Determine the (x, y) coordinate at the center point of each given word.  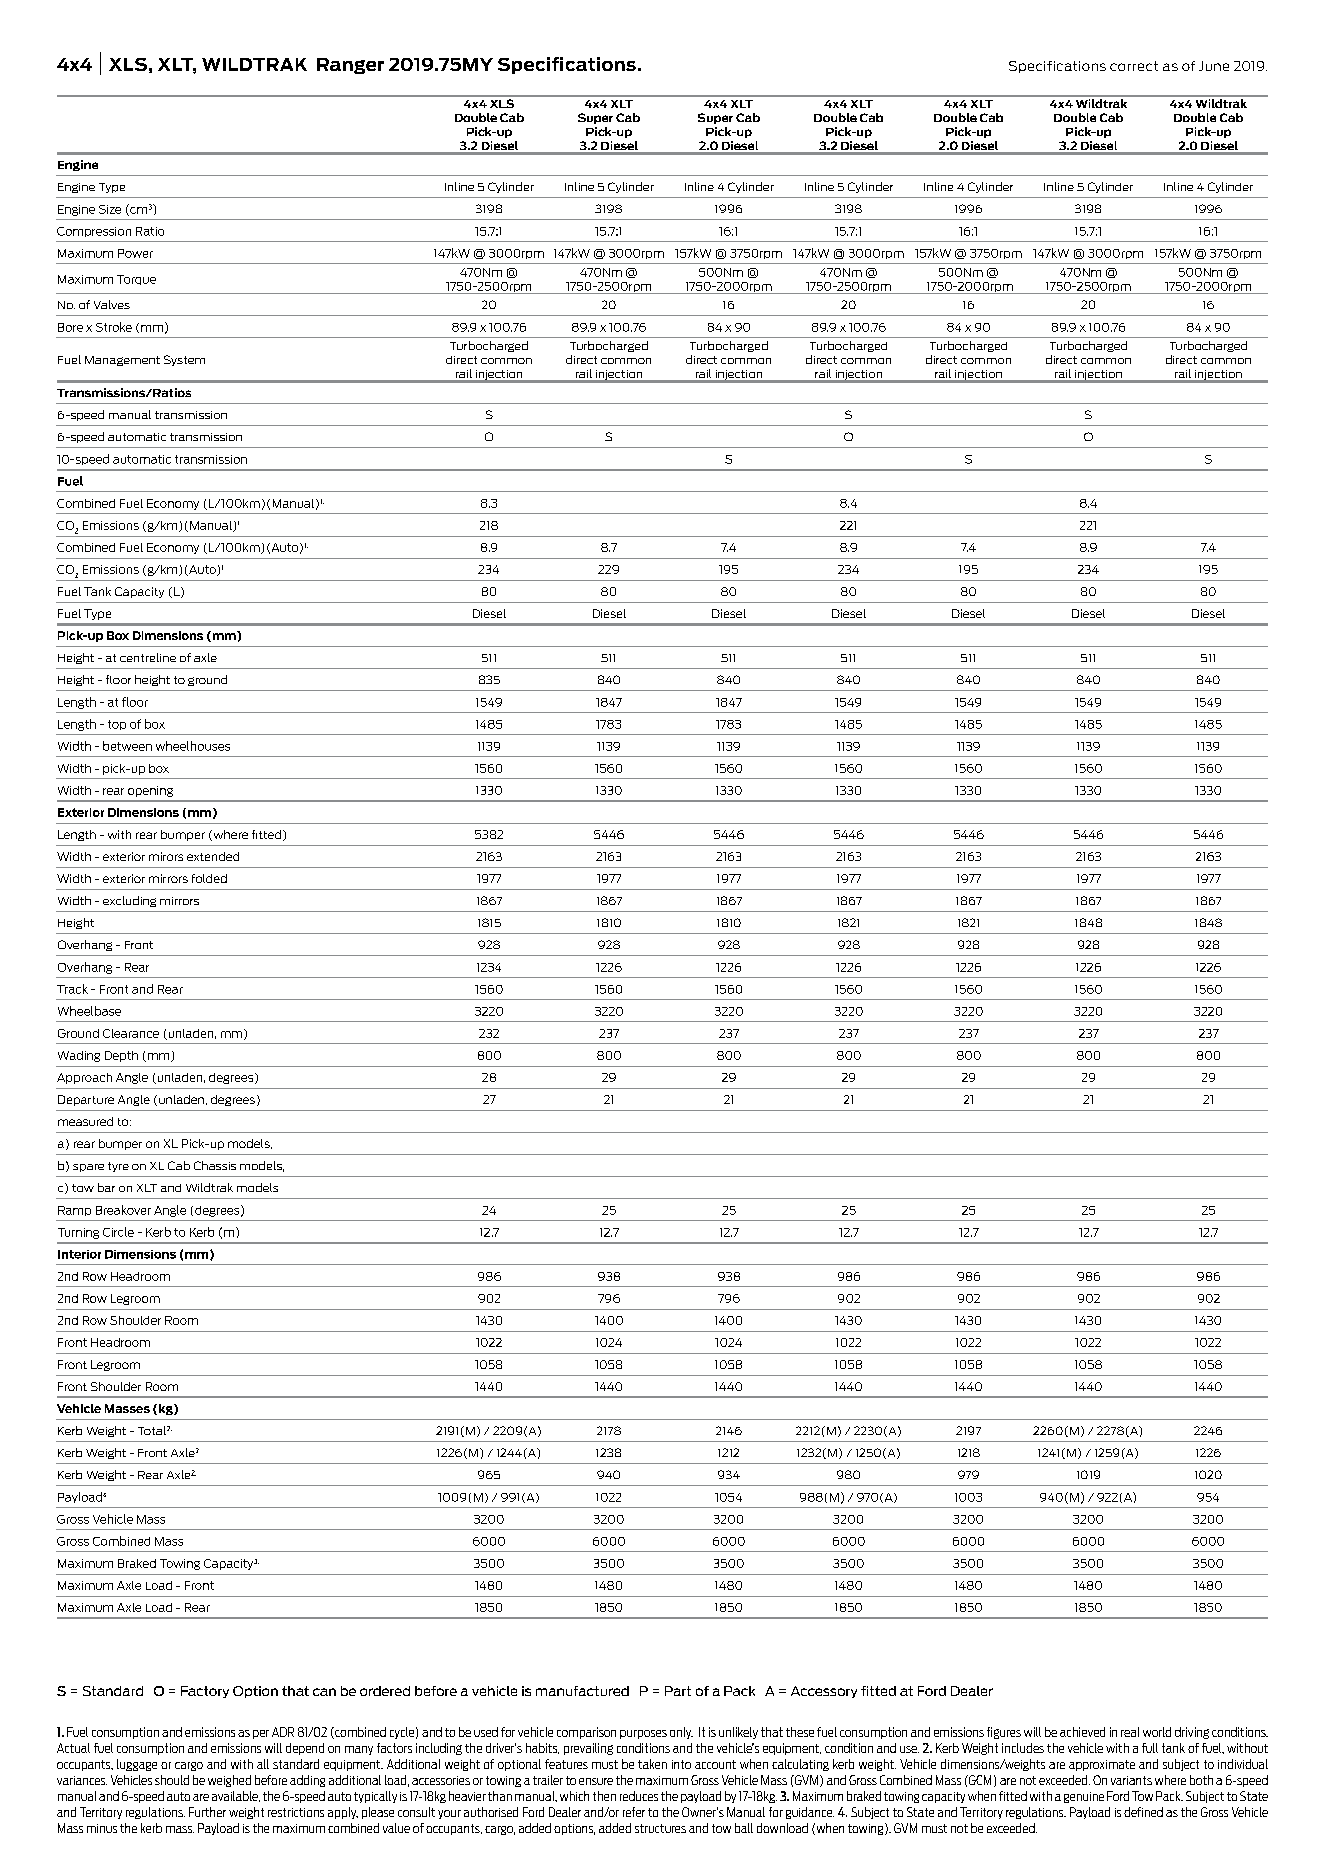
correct (1134, 66)
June (1214, 66)
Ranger (350, 66)
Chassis (215, 1165)
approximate (1102, 1765)
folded (209, 878)
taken (652, 1764)
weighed (229, 1781)
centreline (148, 657)
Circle (118, 1232)
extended (213, 856)
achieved (1082, 1732)
